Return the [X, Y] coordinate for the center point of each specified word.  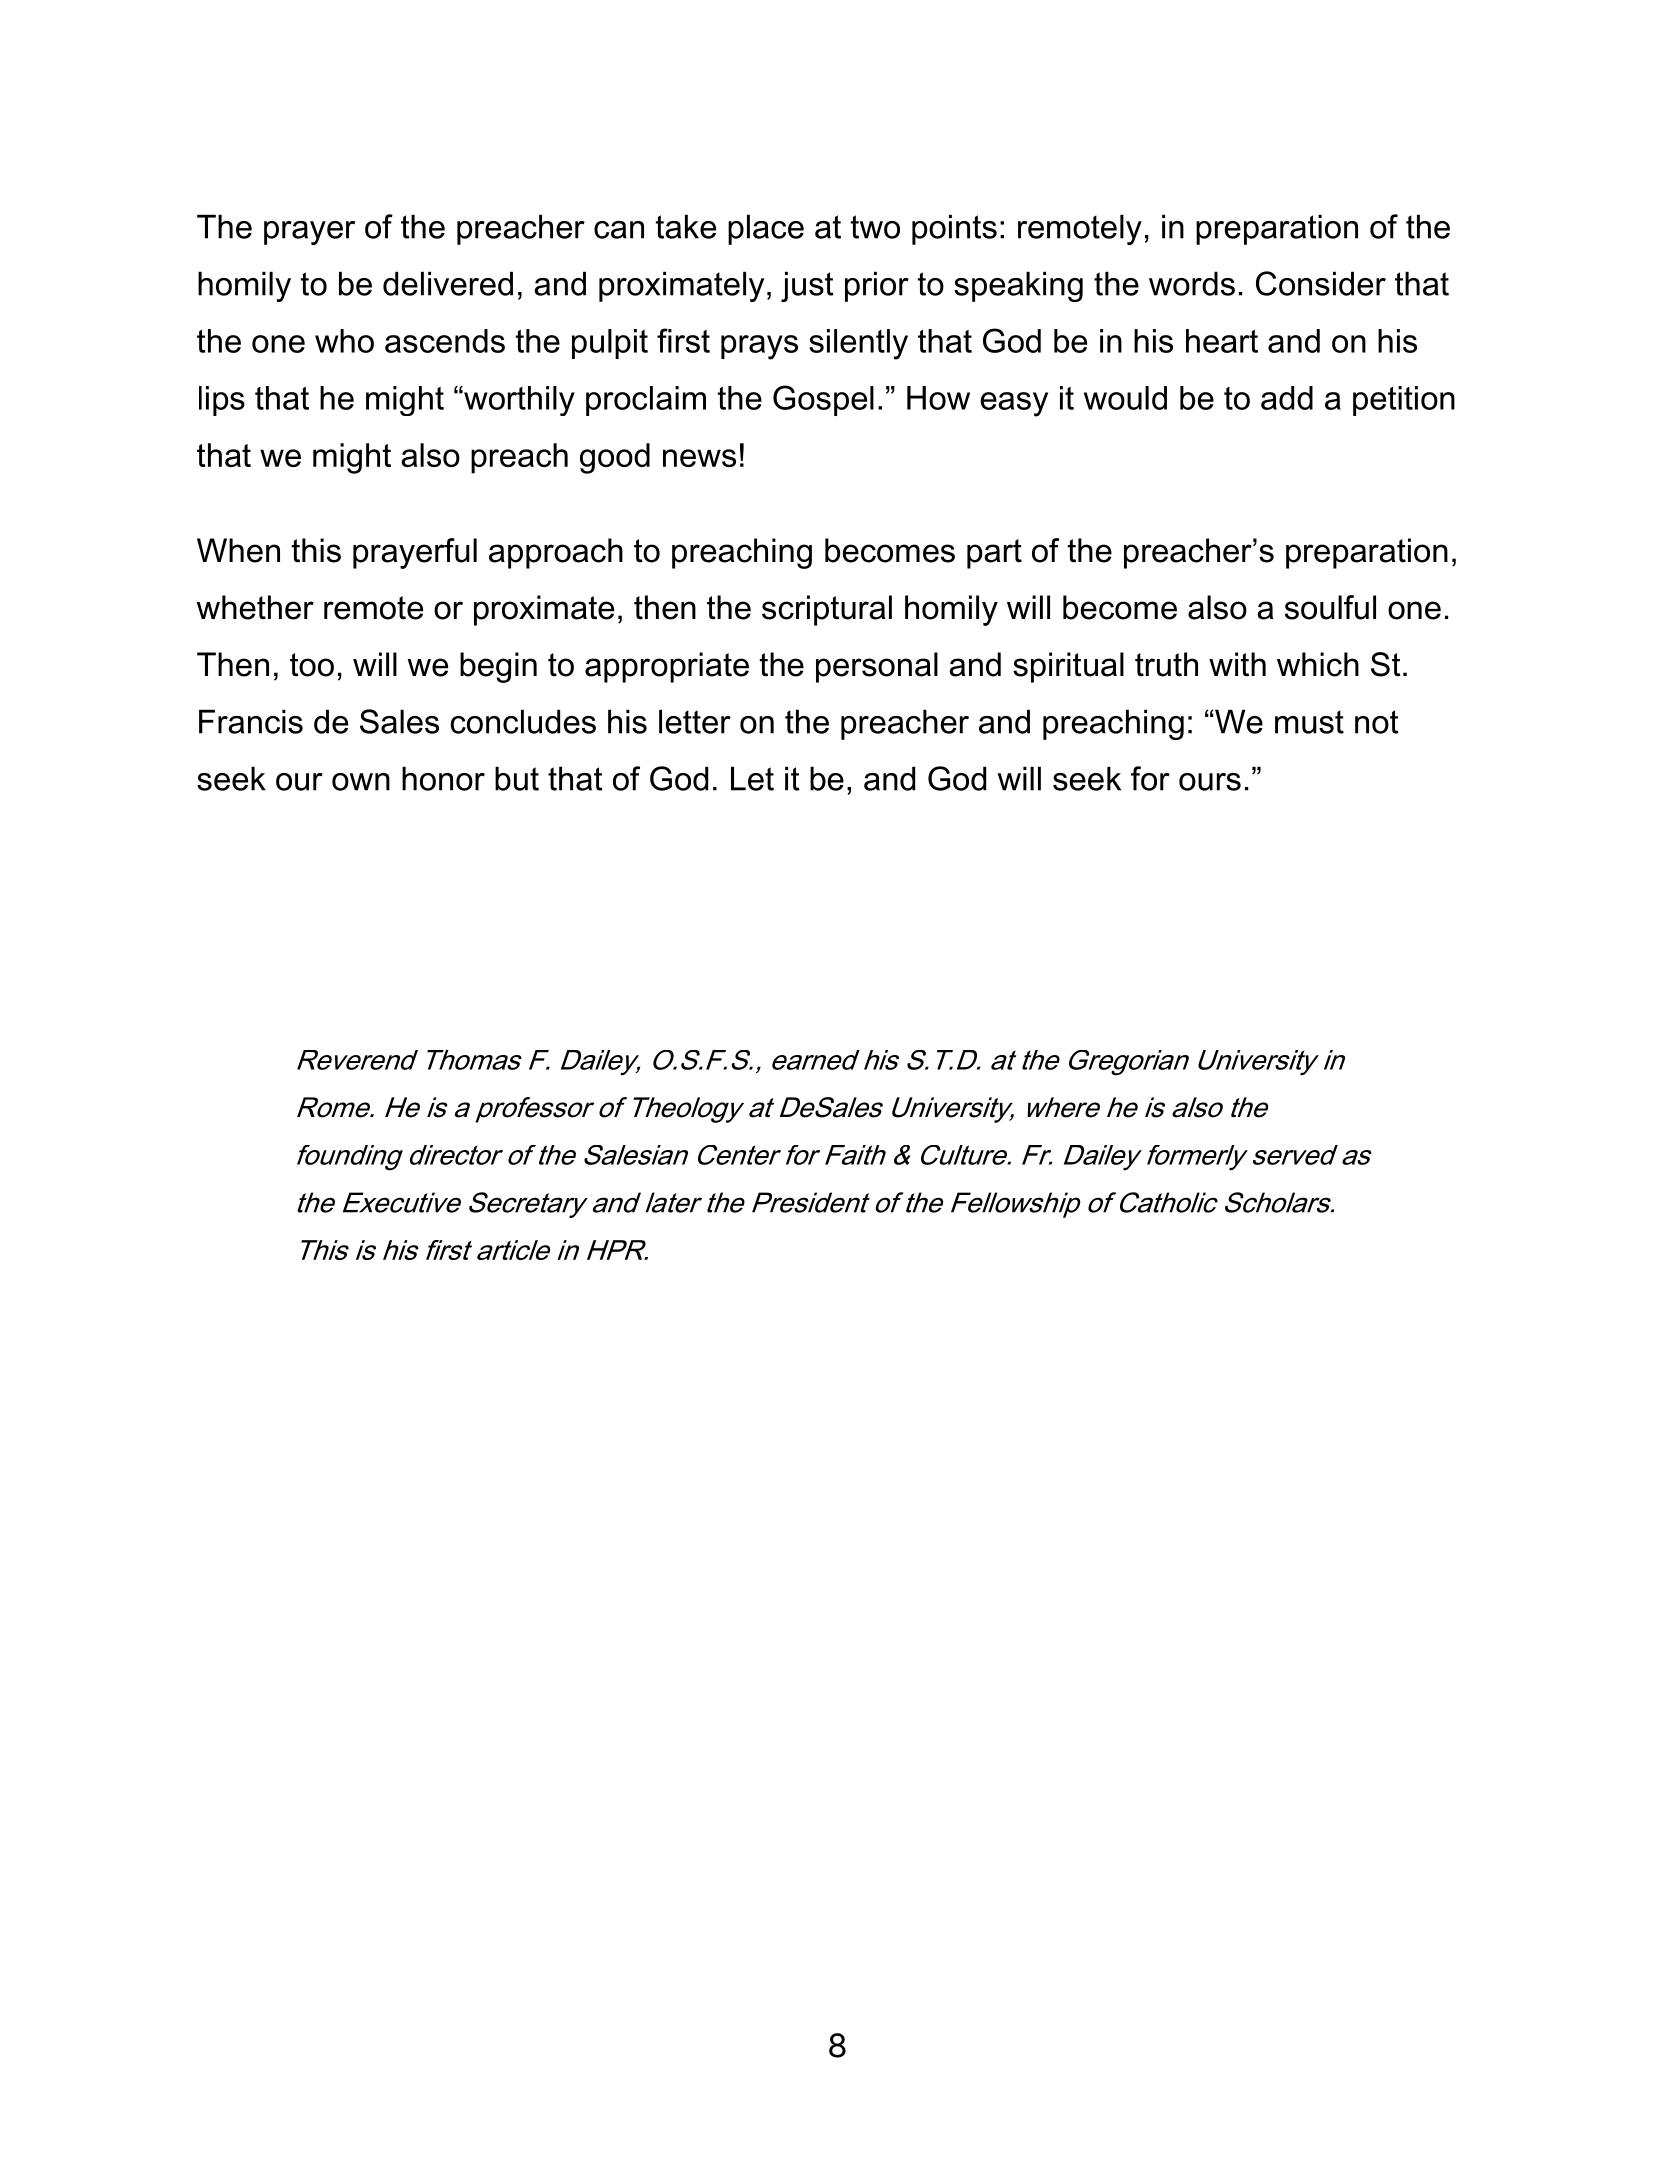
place [766, 229]
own [361, 782]
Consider [1321, 283]
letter [695, 721]
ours [1210, 782]
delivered [448, 283]
